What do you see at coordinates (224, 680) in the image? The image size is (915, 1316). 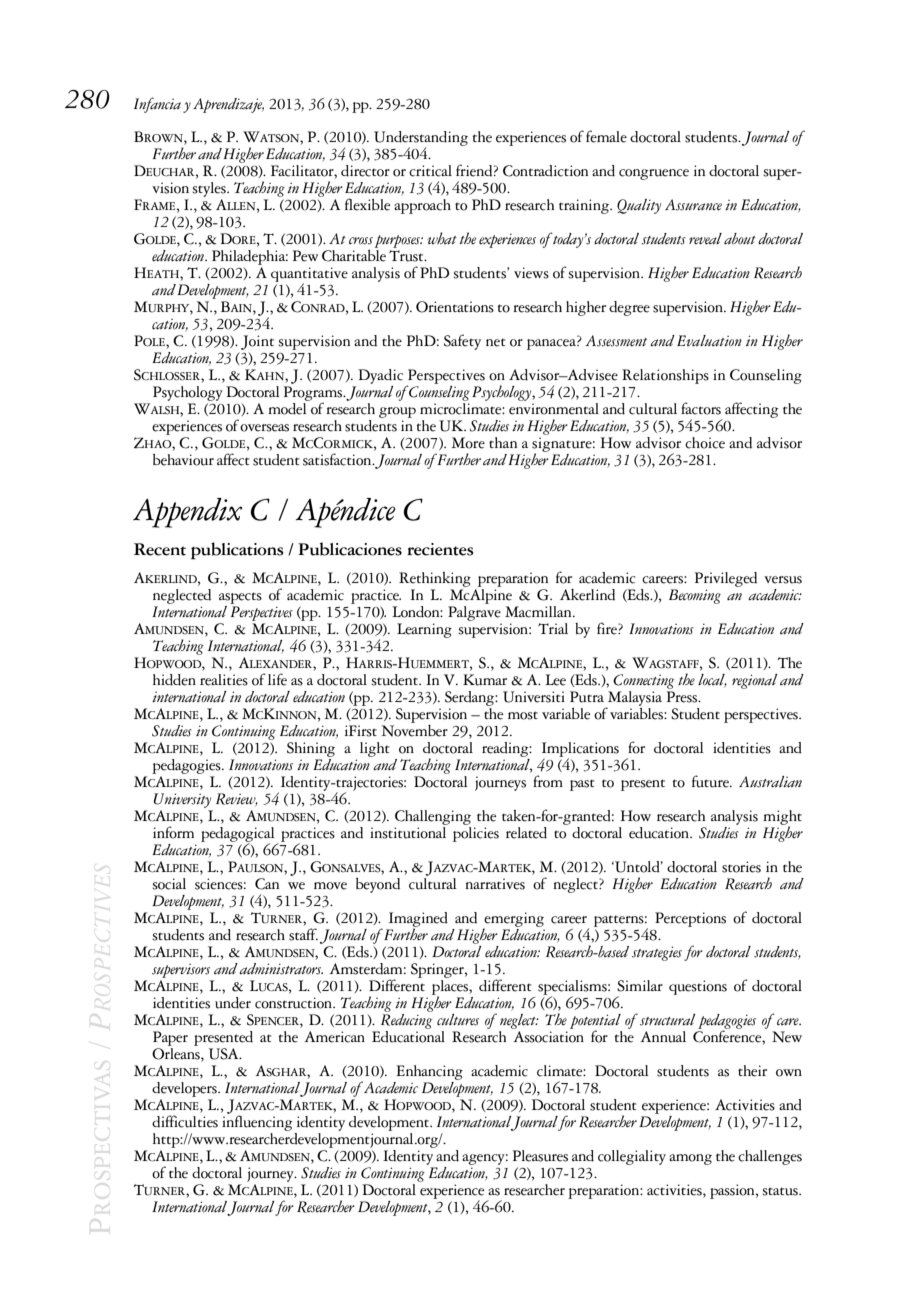 I see `realities` at bounding box center [224, 680].
